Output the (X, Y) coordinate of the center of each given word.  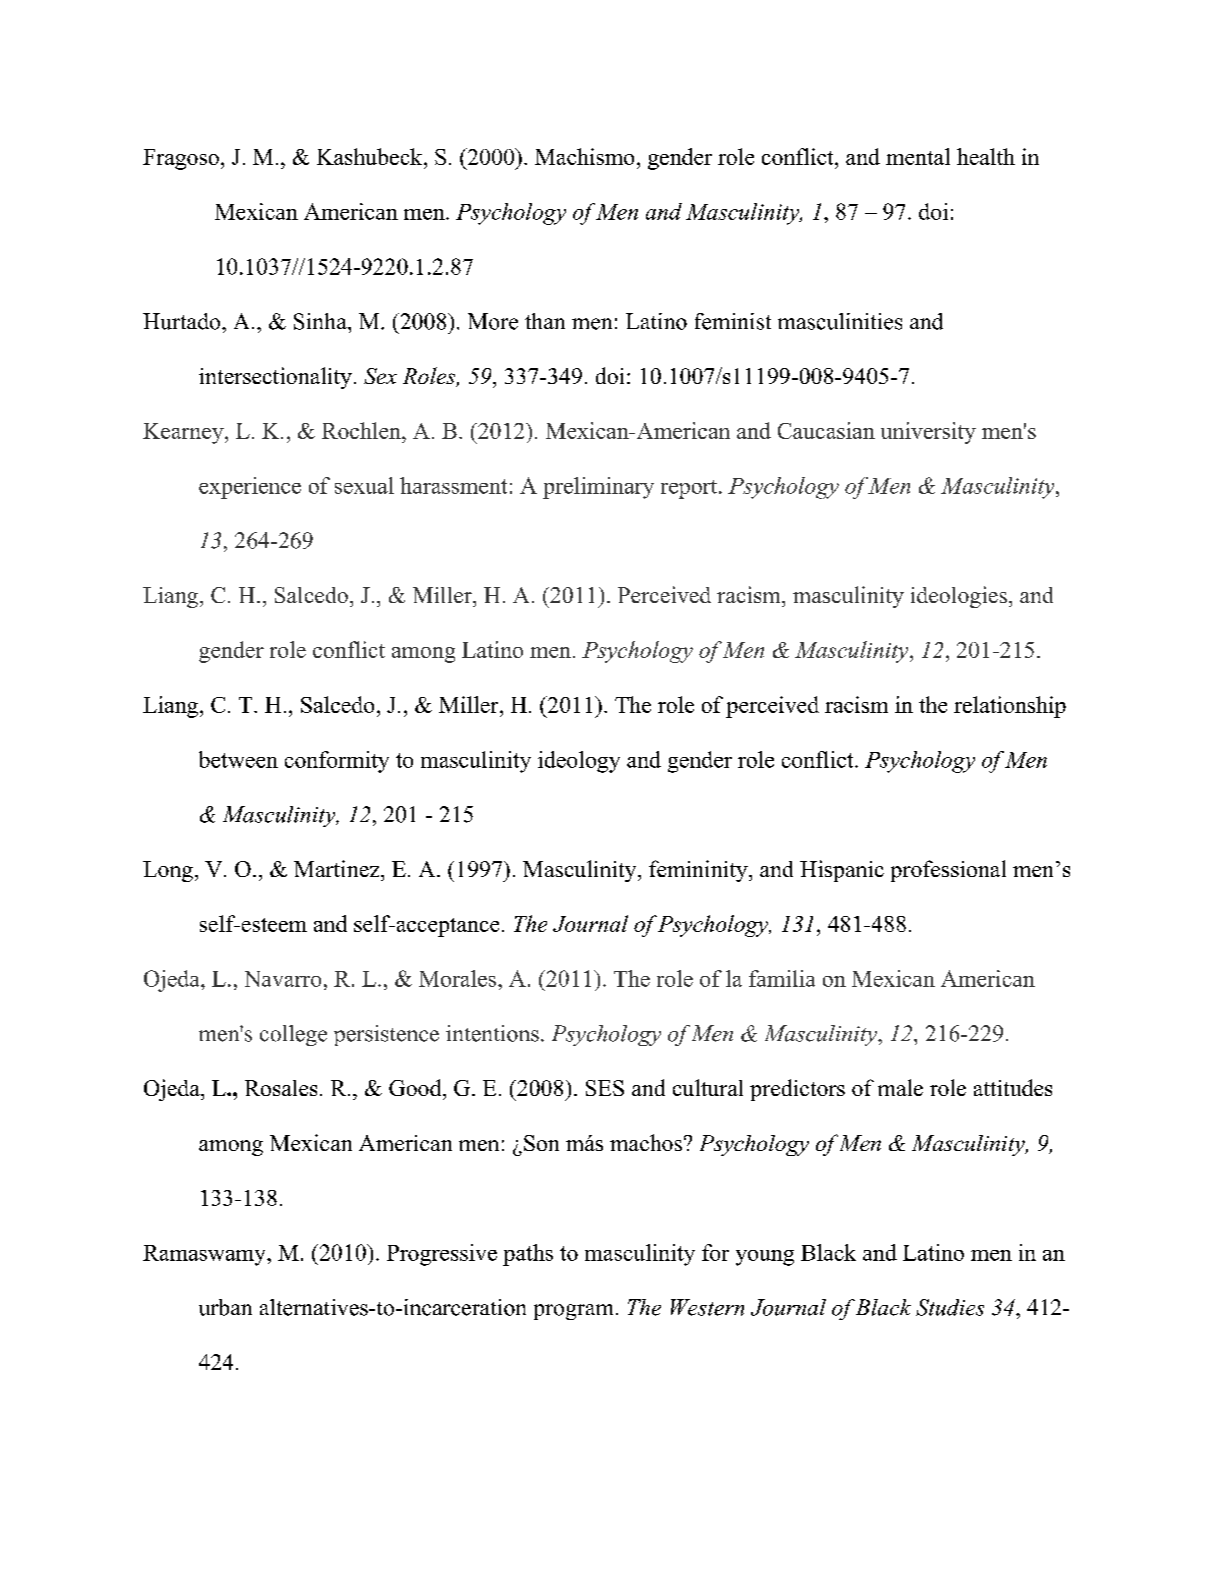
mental (918, 156)
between (238, 759)
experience (250, 488)
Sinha (321, 321)
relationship (1010, 707)
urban (225, 1307)
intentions (492, 1033)
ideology (579, 762)
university (928, 433)
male (900, 1087)
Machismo (584, 156)
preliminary (598, 488)
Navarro (283, 979)
